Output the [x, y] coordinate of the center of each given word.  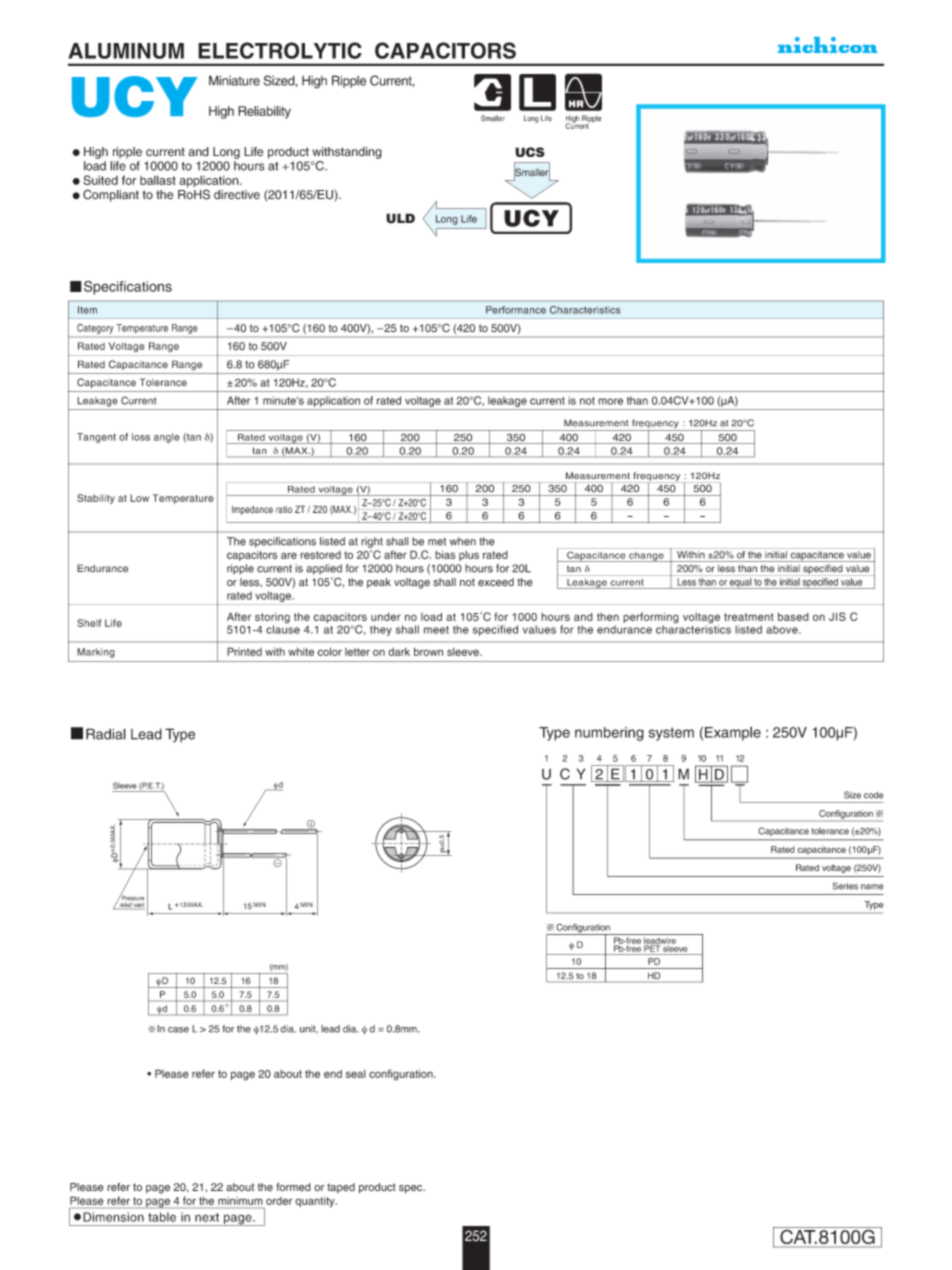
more [610, 401]
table [162, 1217]
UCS [530, 152]
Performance [516, 310]
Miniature [234, 80]
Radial [106, 734]
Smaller [532, 172]
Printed [244, 651]
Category [95, 329]
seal [356, 1074]
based [793, 616]
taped [341, 1188]
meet [436, 630]
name [872, 887]
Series [845, 886]
